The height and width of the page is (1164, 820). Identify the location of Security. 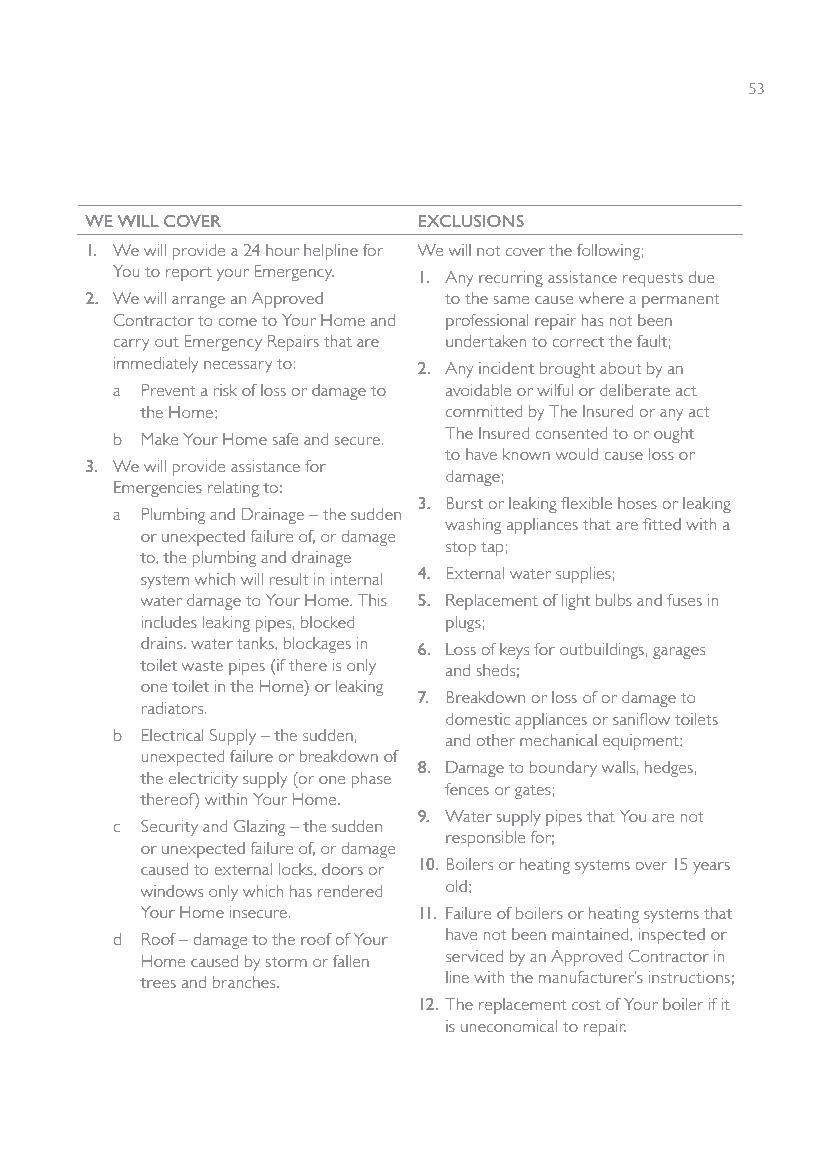
(169, 828).
